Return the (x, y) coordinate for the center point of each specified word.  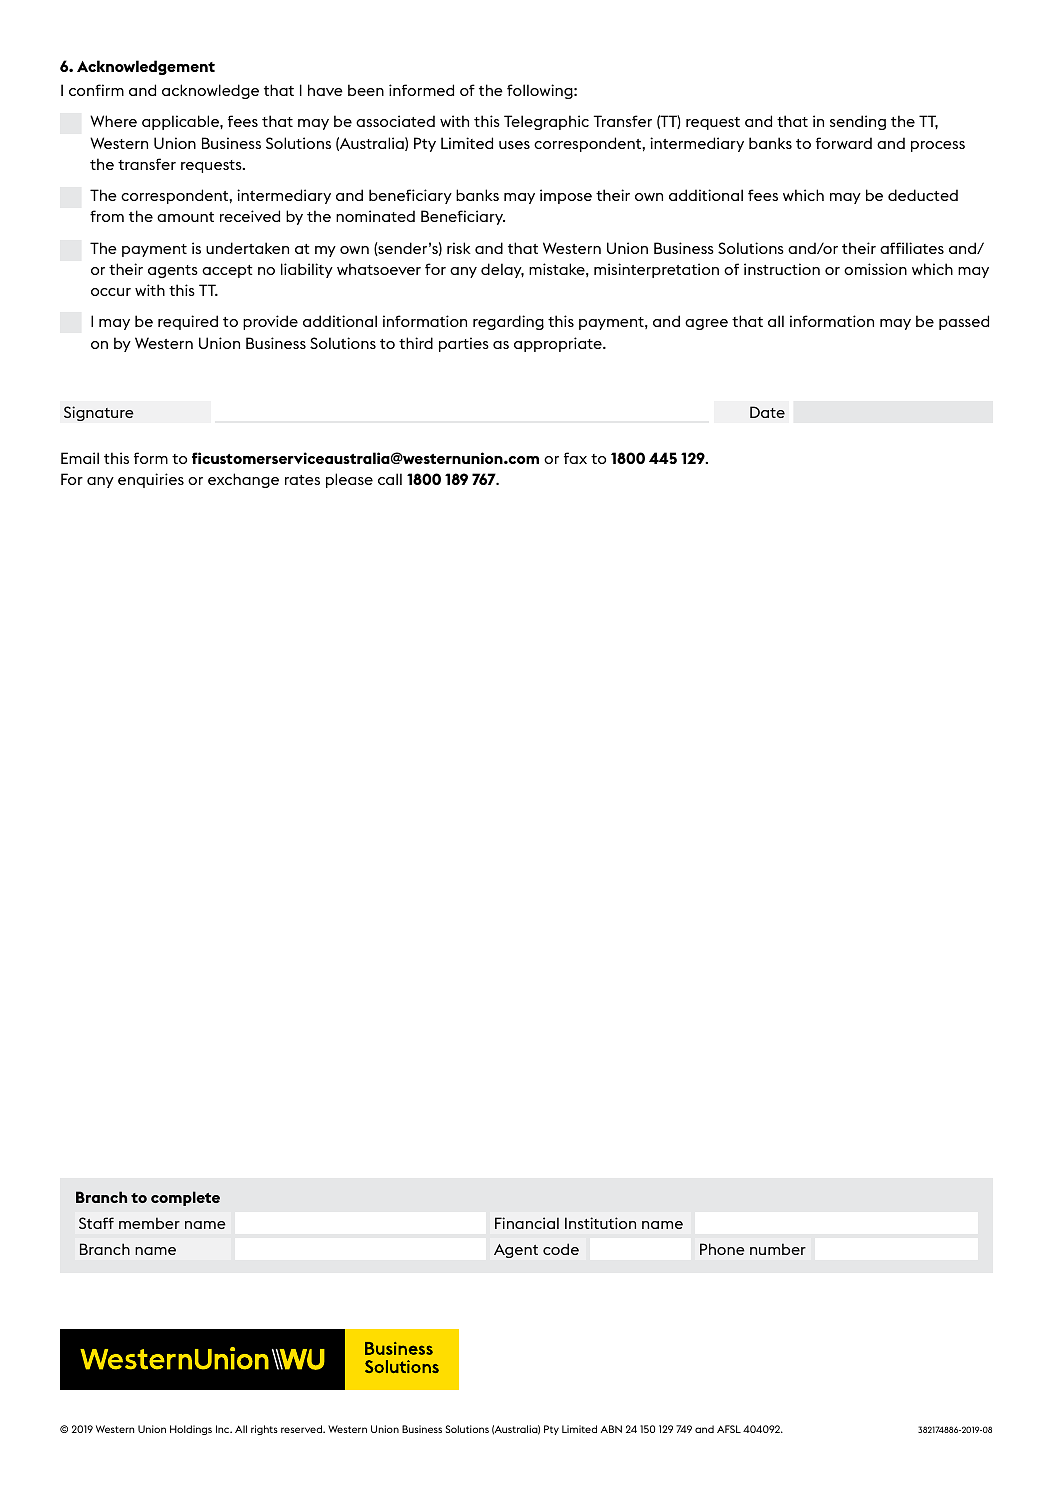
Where (113, 121)
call (390, 479)
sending (858, 122)
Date (767, 412)
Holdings (191, 1430)
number (778, 1249)
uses (514, 145)
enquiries (151, 480)
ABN (611, 1429)
